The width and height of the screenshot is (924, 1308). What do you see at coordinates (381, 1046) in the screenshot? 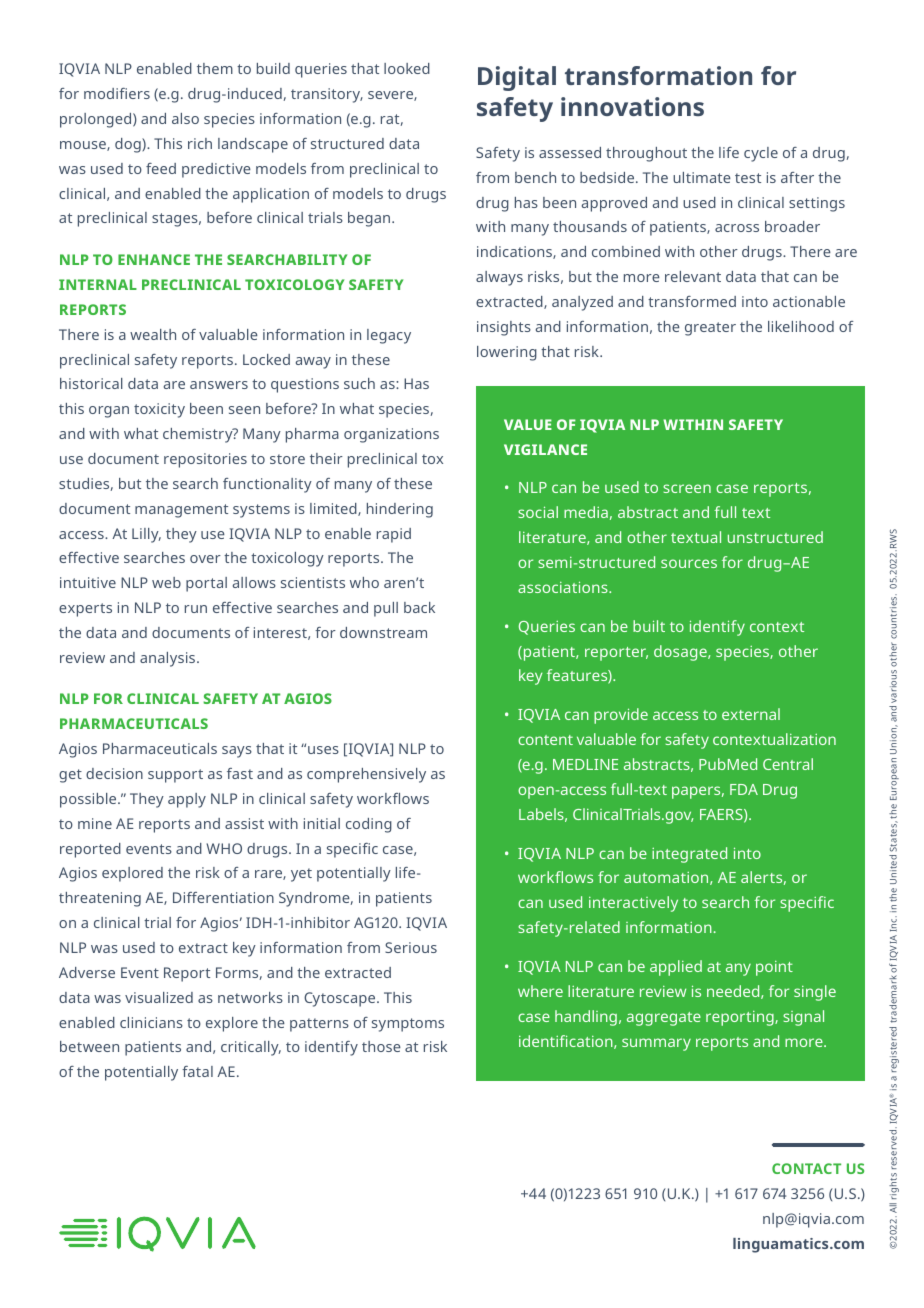
I see `those` at bounding box center [381, 1046].
